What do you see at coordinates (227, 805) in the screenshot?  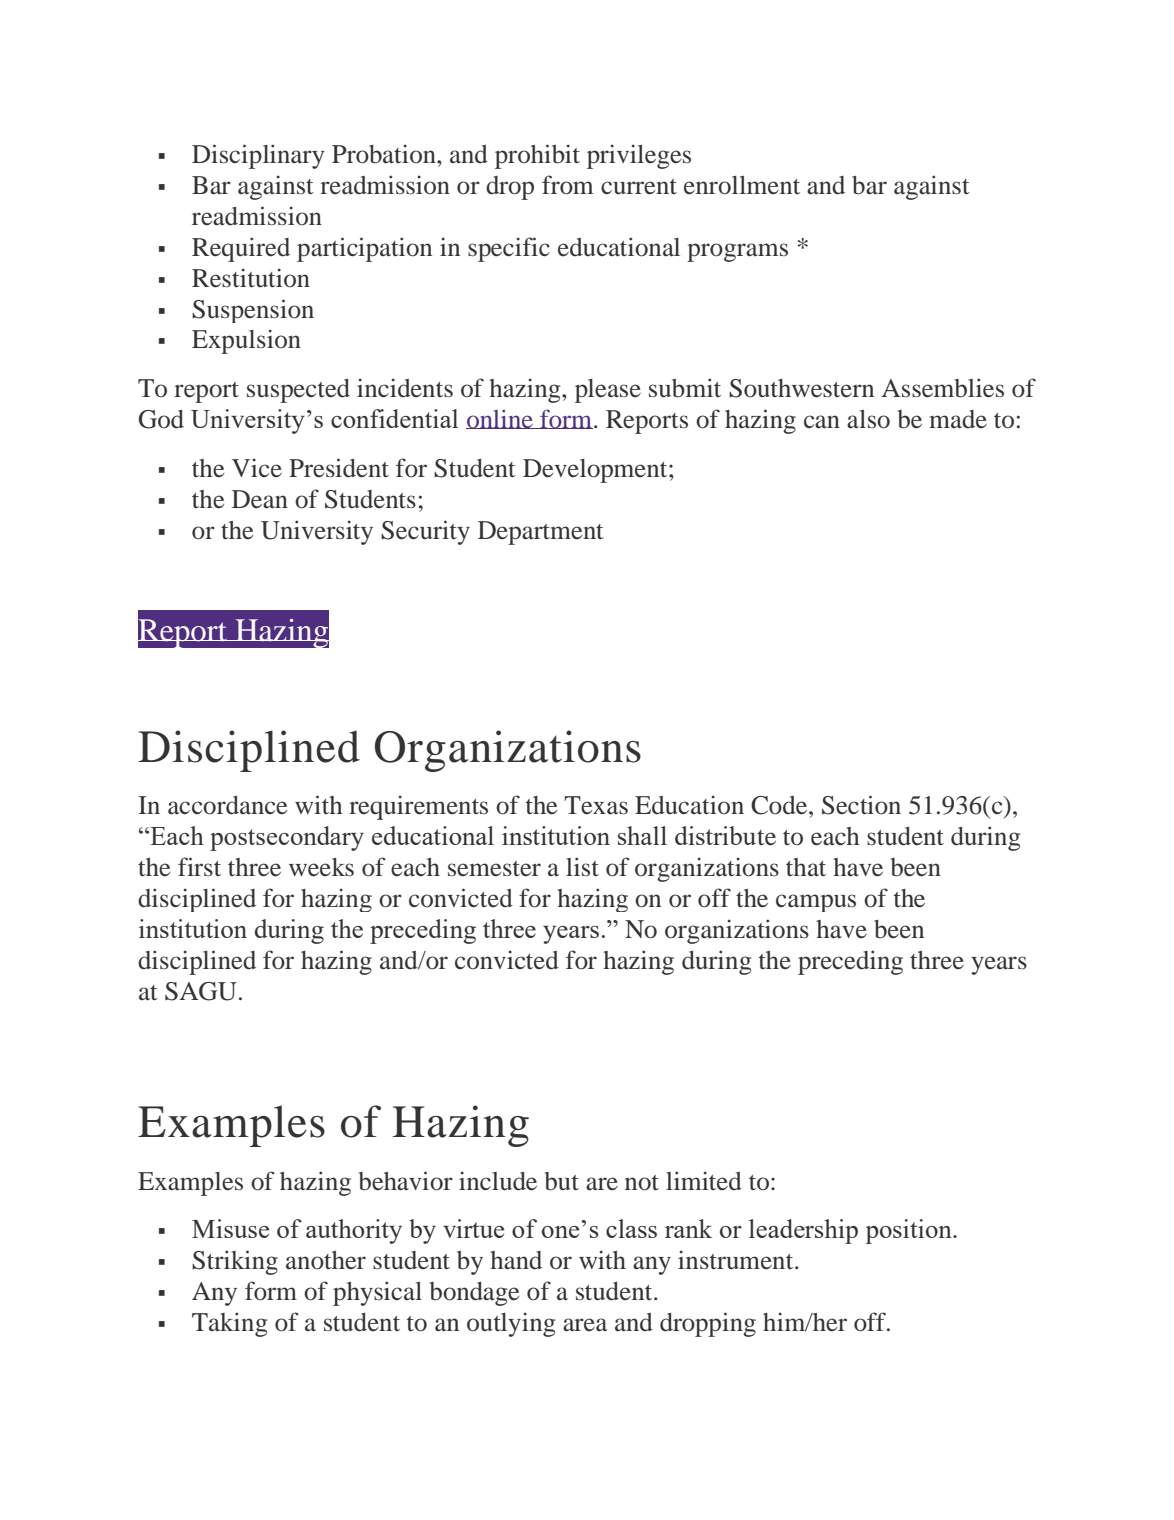 I see `accordance` at bounding box center [227, 805].
